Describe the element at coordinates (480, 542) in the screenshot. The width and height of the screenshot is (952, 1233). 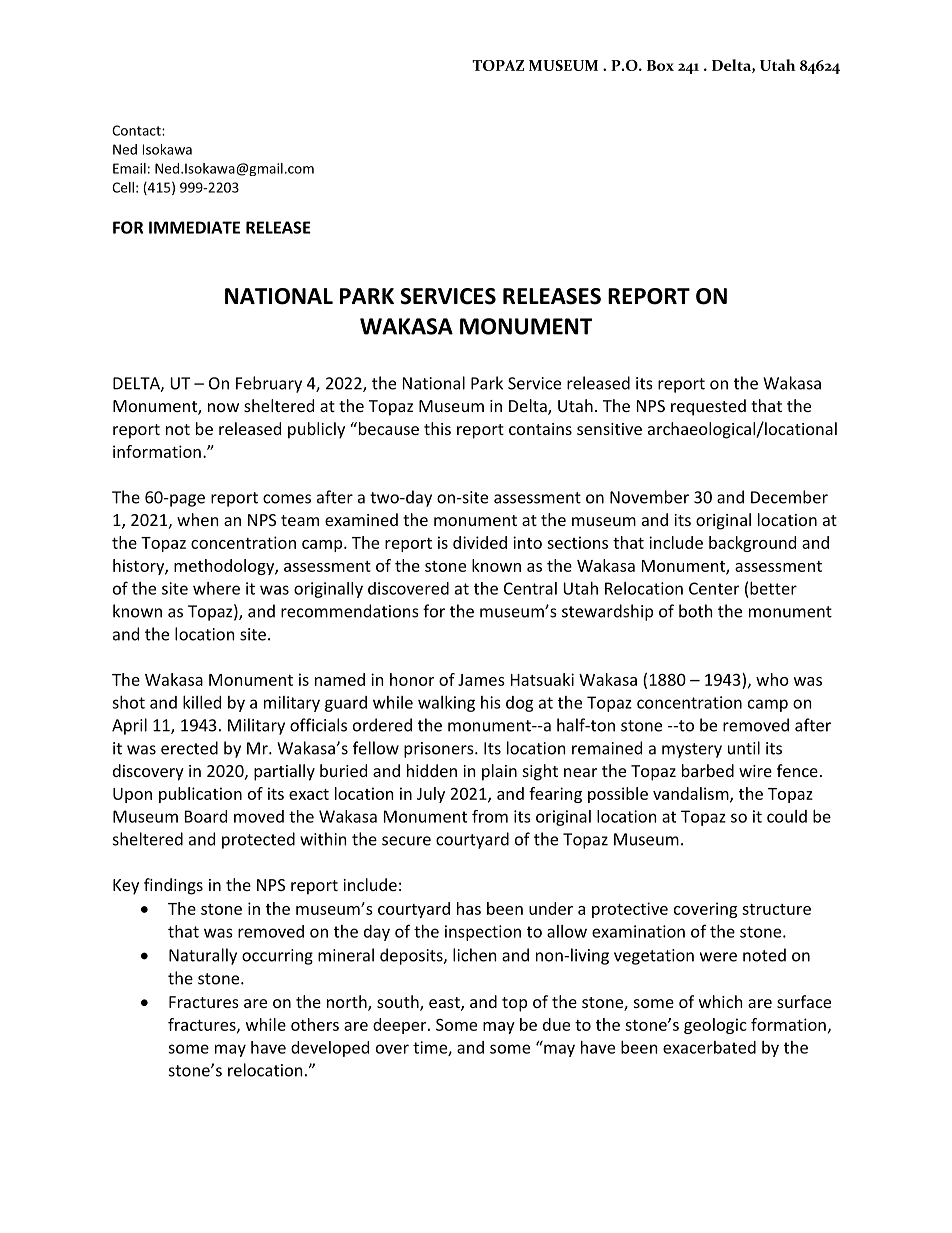
I see `divided` at that location.
